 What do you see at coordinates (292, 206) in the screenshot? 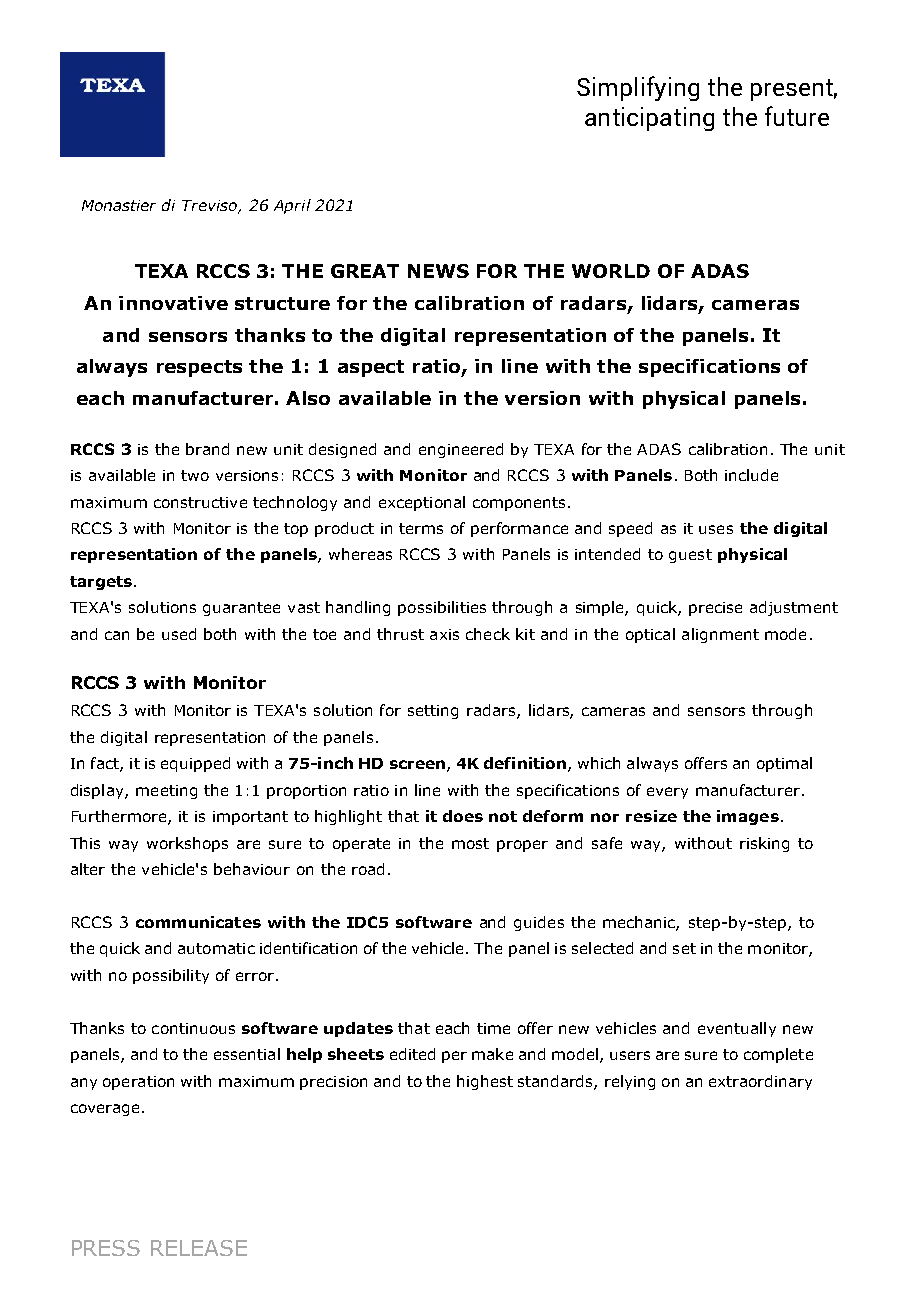
I see `April` at bounding box center [292, 206].
